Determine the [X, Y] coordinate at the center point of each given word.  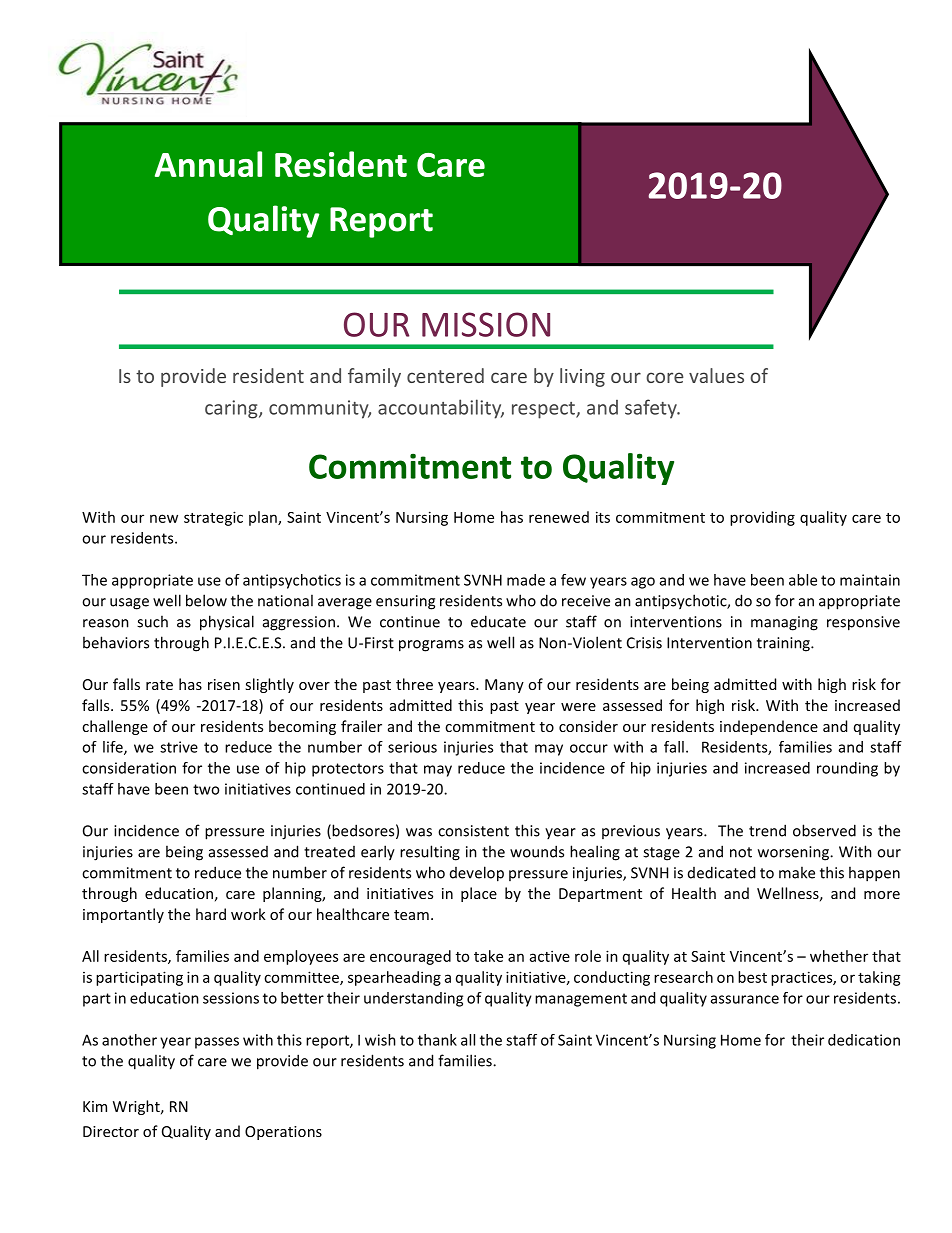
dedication [864, 1040]
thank [437, 1040]
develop [477, 874]
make [797, 872]
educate [498, 621]
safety [652, 409]
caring [232, 409]
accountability [441, 409]
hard [211, 914]
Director [111, 1131]
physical [227, 623]
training [784, 644]
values [716, 375]
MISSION [486, 324]
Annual [208, 164]
